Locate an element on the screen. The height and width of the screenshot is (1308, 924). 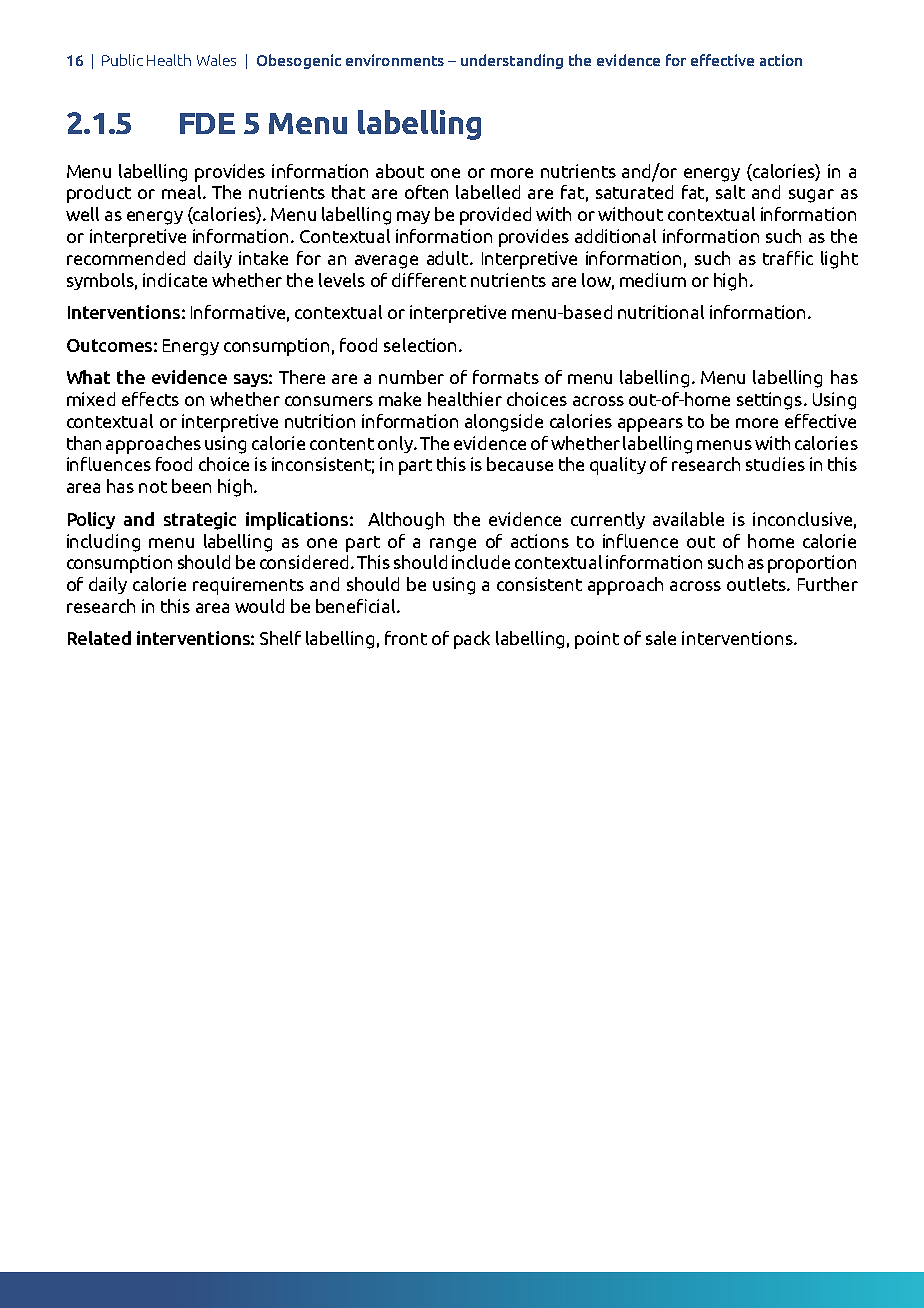
sugar is located at coordinates (811, 196).
